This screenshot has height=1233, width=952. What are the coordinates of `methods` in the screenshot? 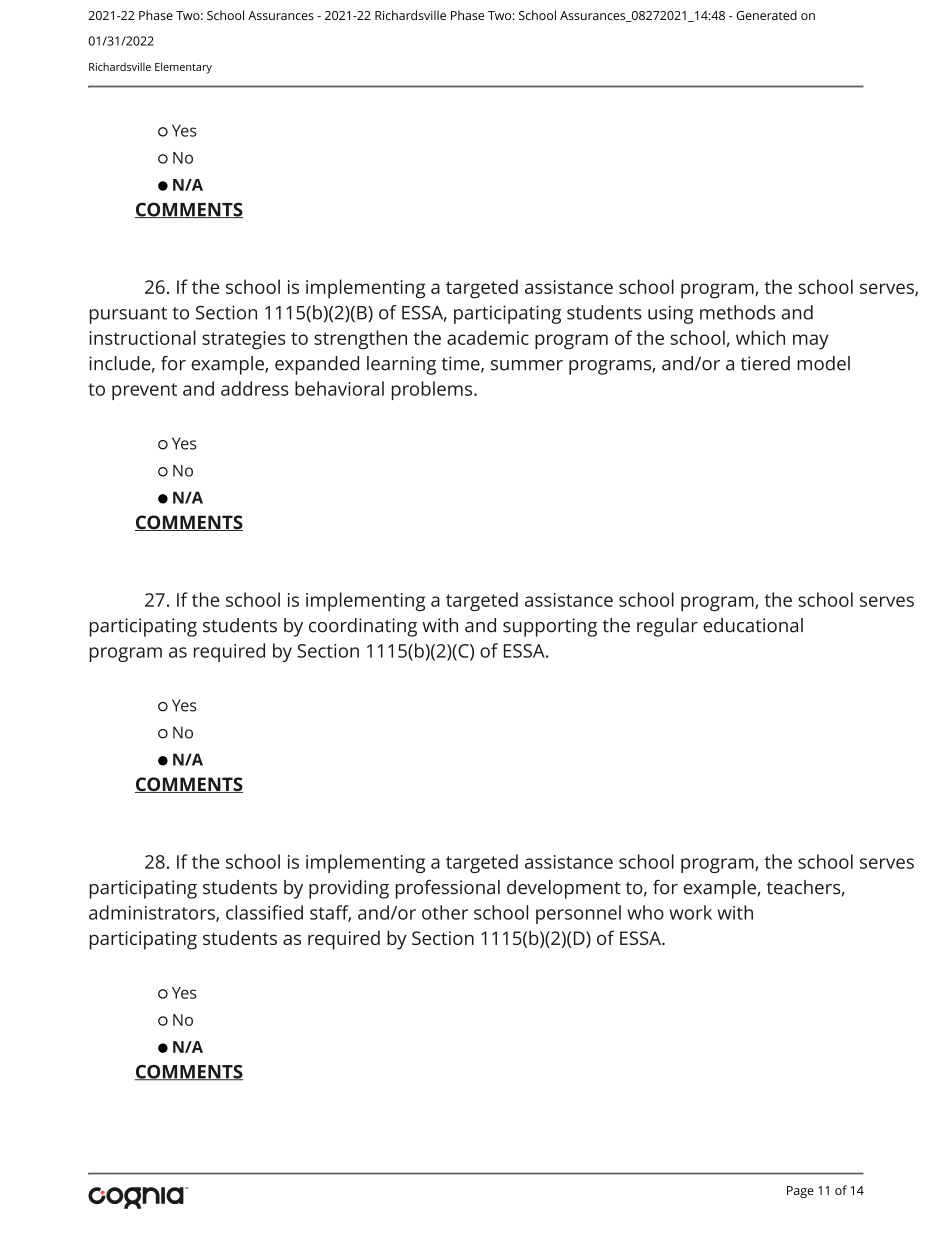 It's located at (737, 312).
